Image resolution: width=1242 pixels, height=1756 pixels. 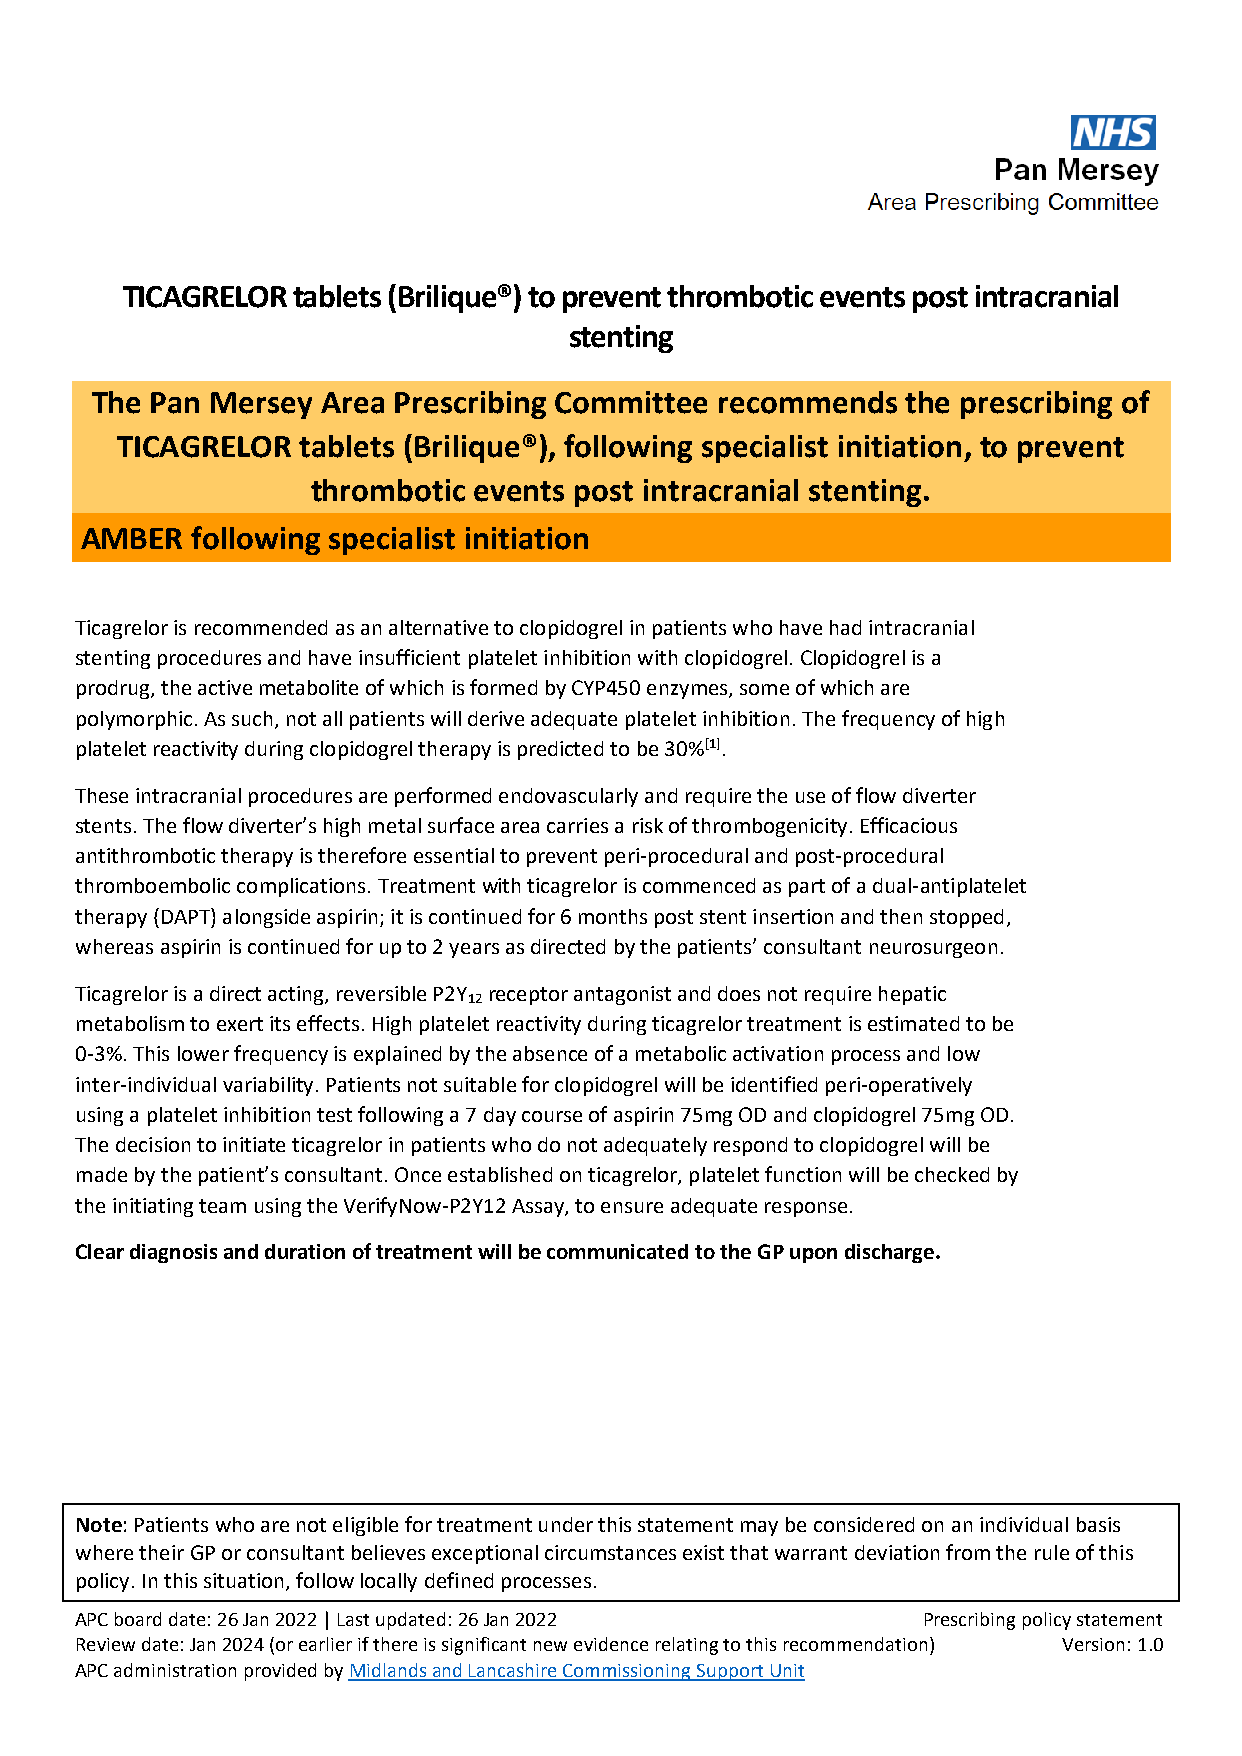 I want to click on months, so click(x=613, y=916).
